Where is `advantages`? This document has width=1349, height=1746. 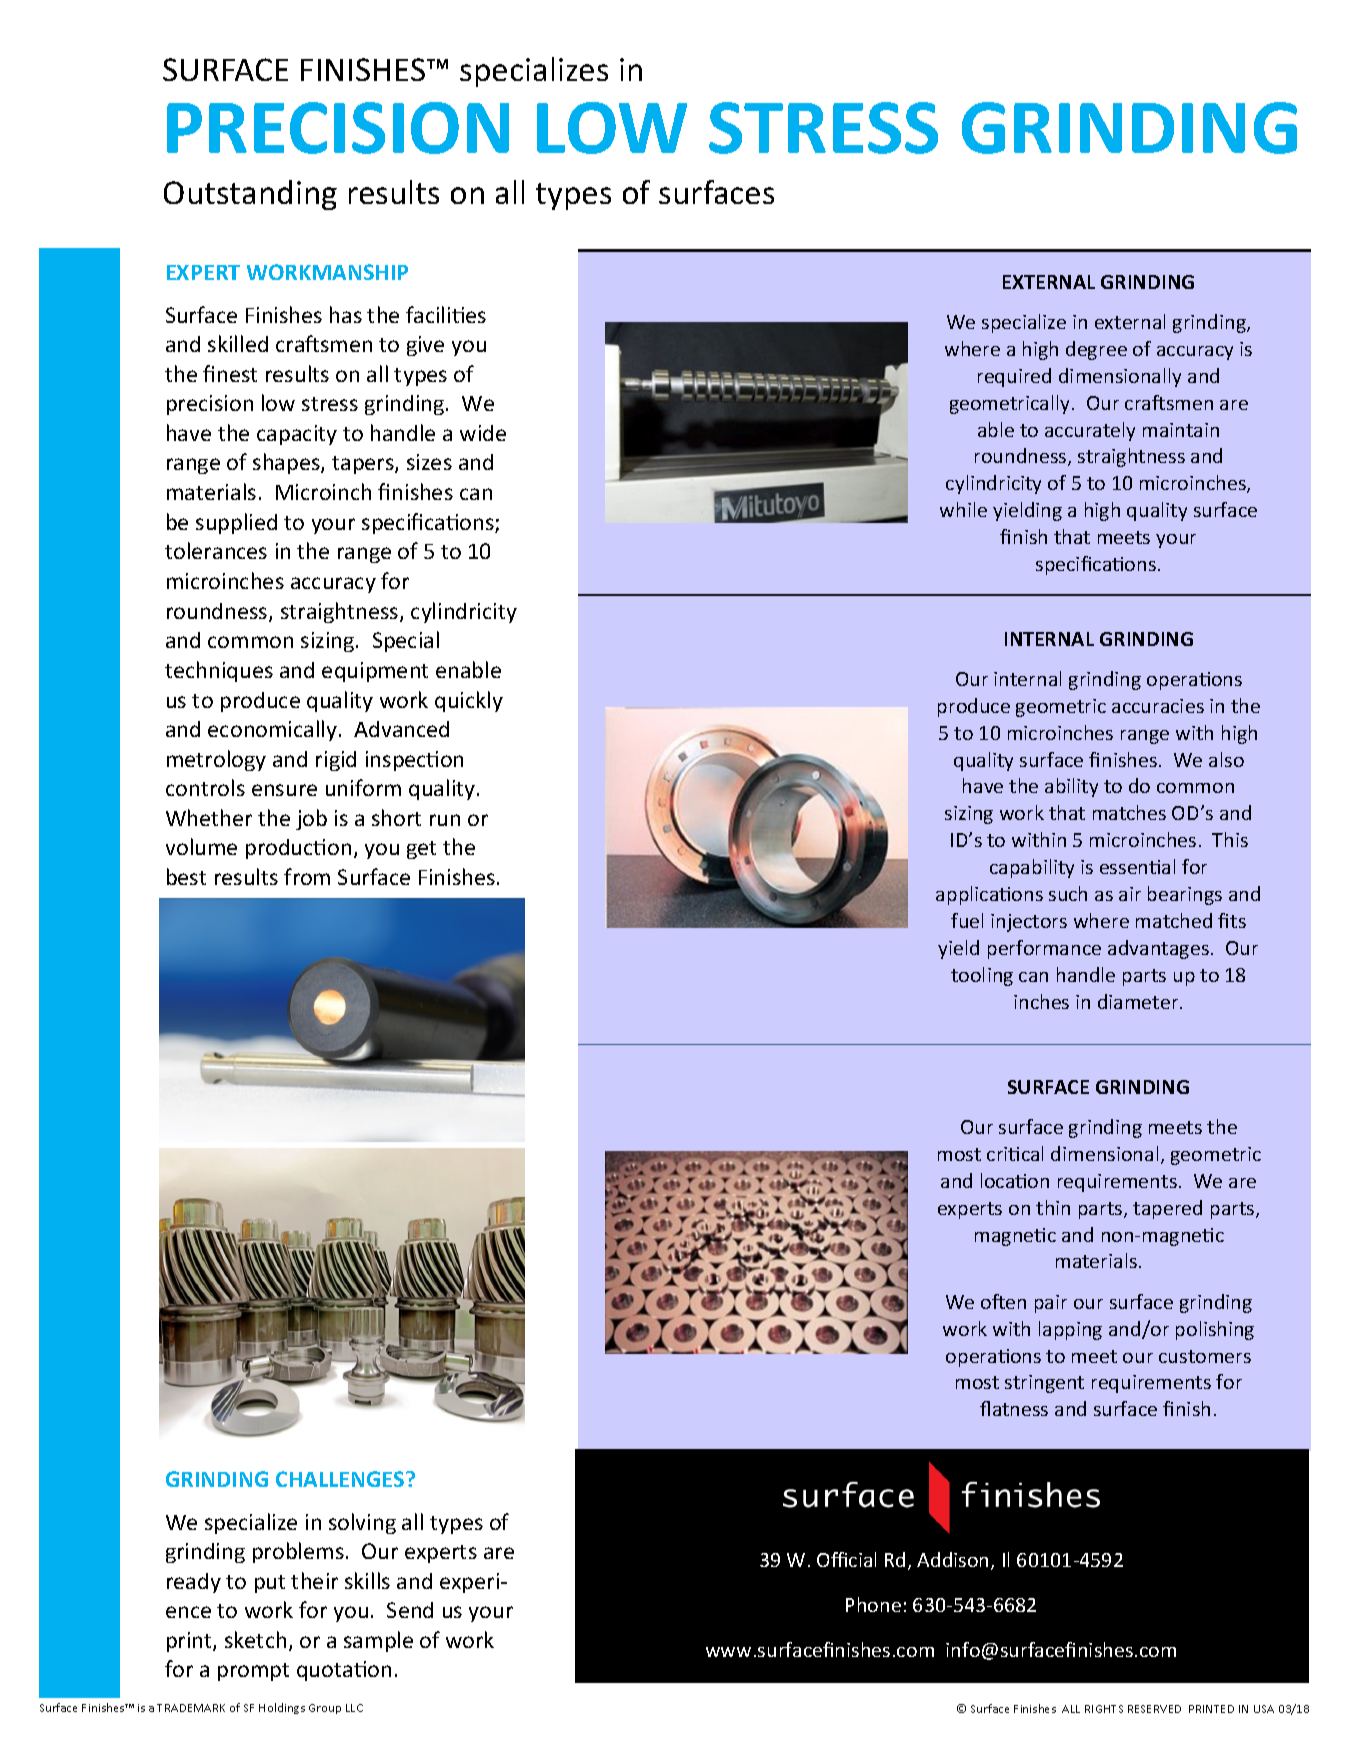
advantages is located at coordinates (1158, 949).
